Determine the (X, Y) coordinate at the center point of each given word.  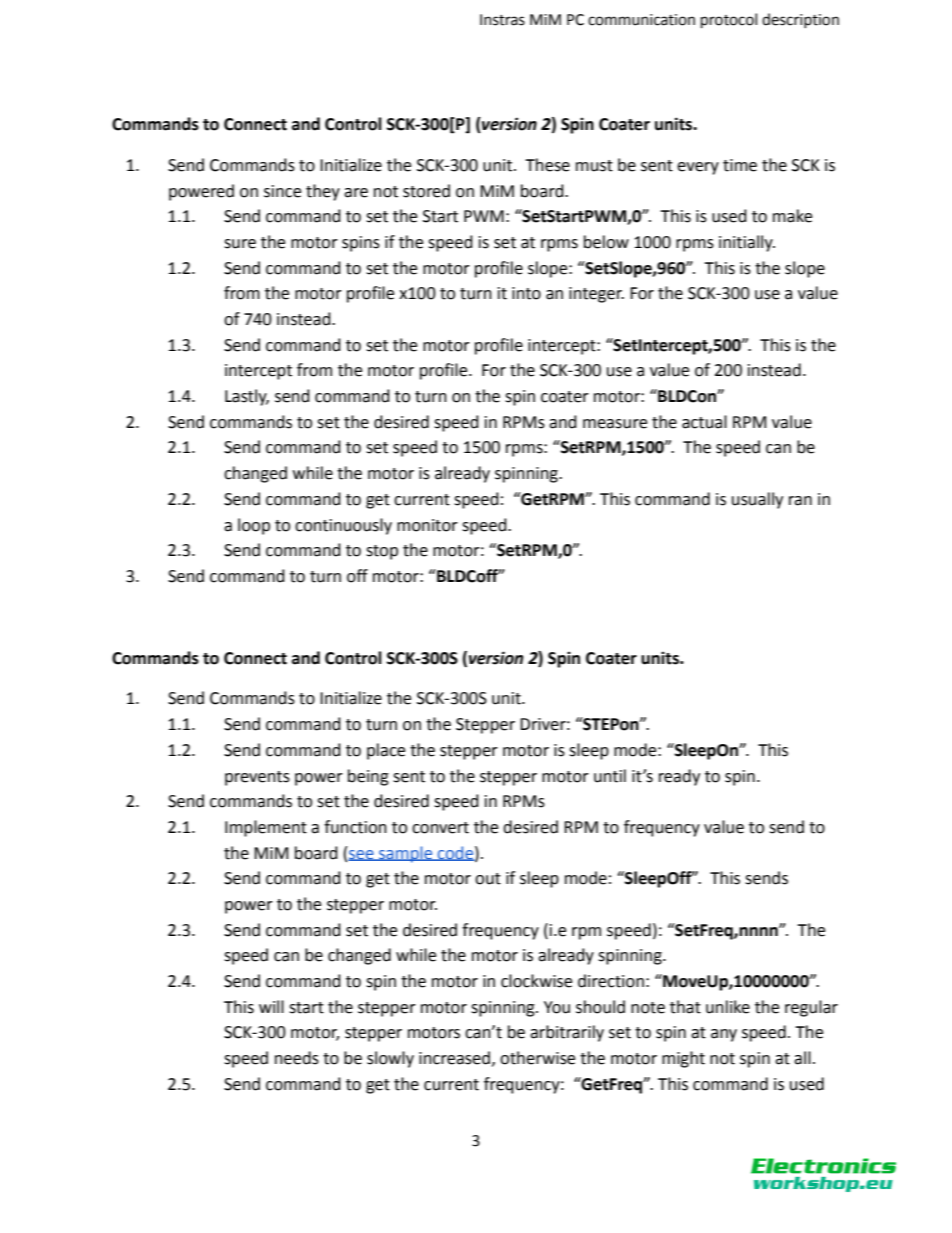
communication (641, 20)
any (724, 1035)
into (526, 293)
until (610, 776)
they (323, 192)
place (386, 751)
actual (704, 422)
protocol (729, 20)
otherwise (537, 1058)
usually (757, 500)
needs (297, 1058)
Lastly (247, 397)
